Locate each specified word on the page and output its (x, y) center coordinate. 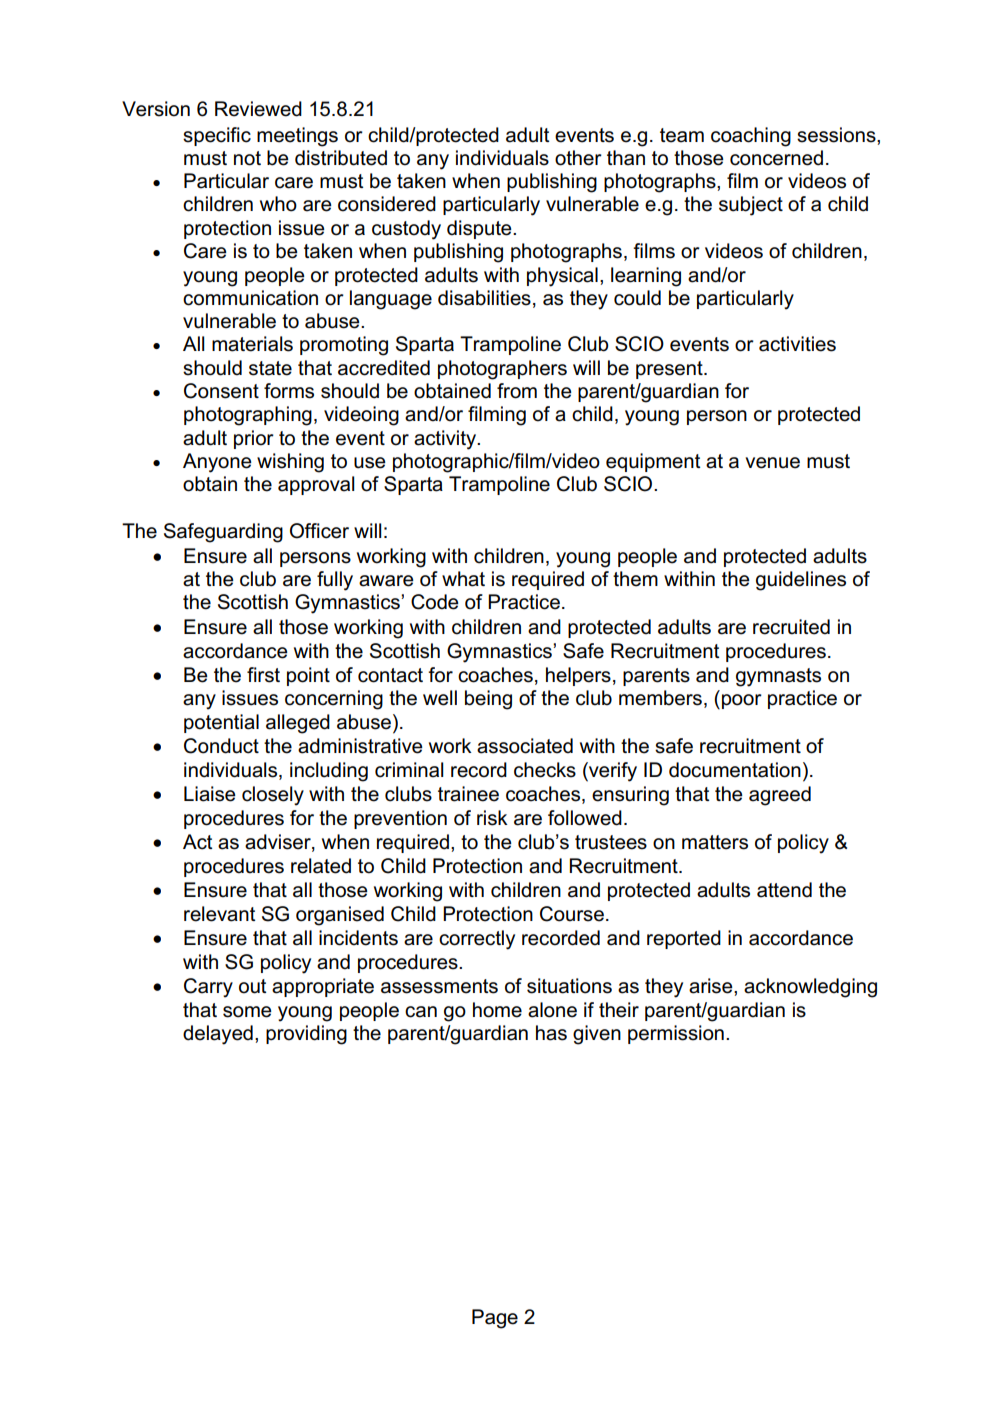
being (488, 700)
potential (221, 723)
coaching (751, 137)
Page (495, 1319)
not (247, 158)
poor (742, 701)
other (578, 158)
